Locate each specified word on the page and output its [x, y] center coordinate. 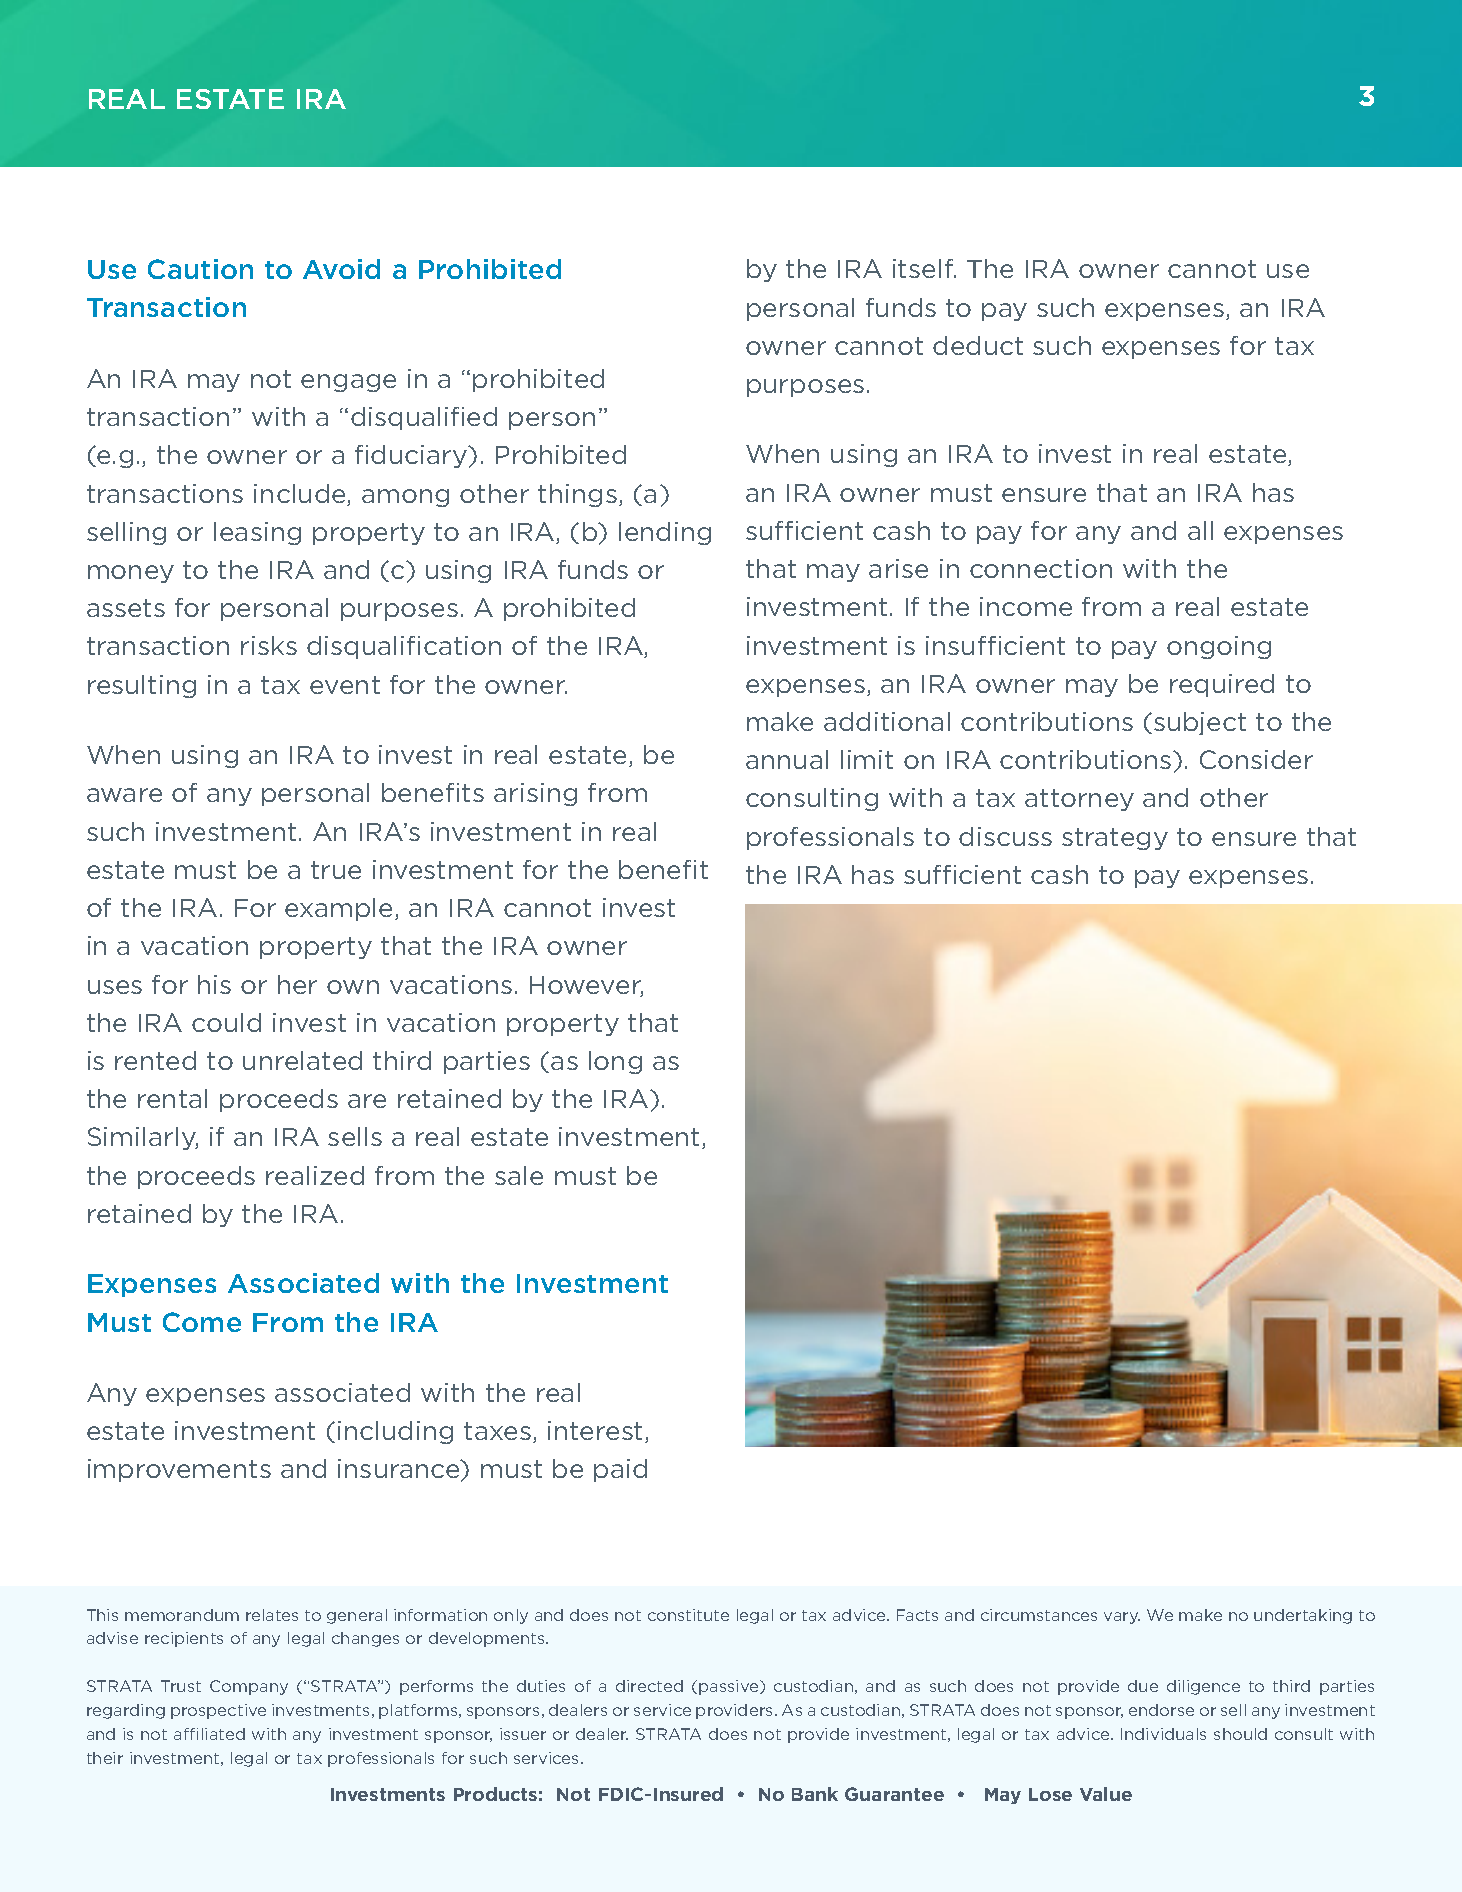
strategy [1115, 839]
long [615, 1062]
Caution [200, 269]
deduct [978, 345]
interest [597, 1432]
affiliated [209, 1734]
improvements [179, 1470]
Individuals [1163, 1734]
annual [787, 759]
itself [924, 268]
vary [1122, 1618]
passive [730, 1687]
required [1222, 685]
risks [269, 645]
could [226, 1022]
